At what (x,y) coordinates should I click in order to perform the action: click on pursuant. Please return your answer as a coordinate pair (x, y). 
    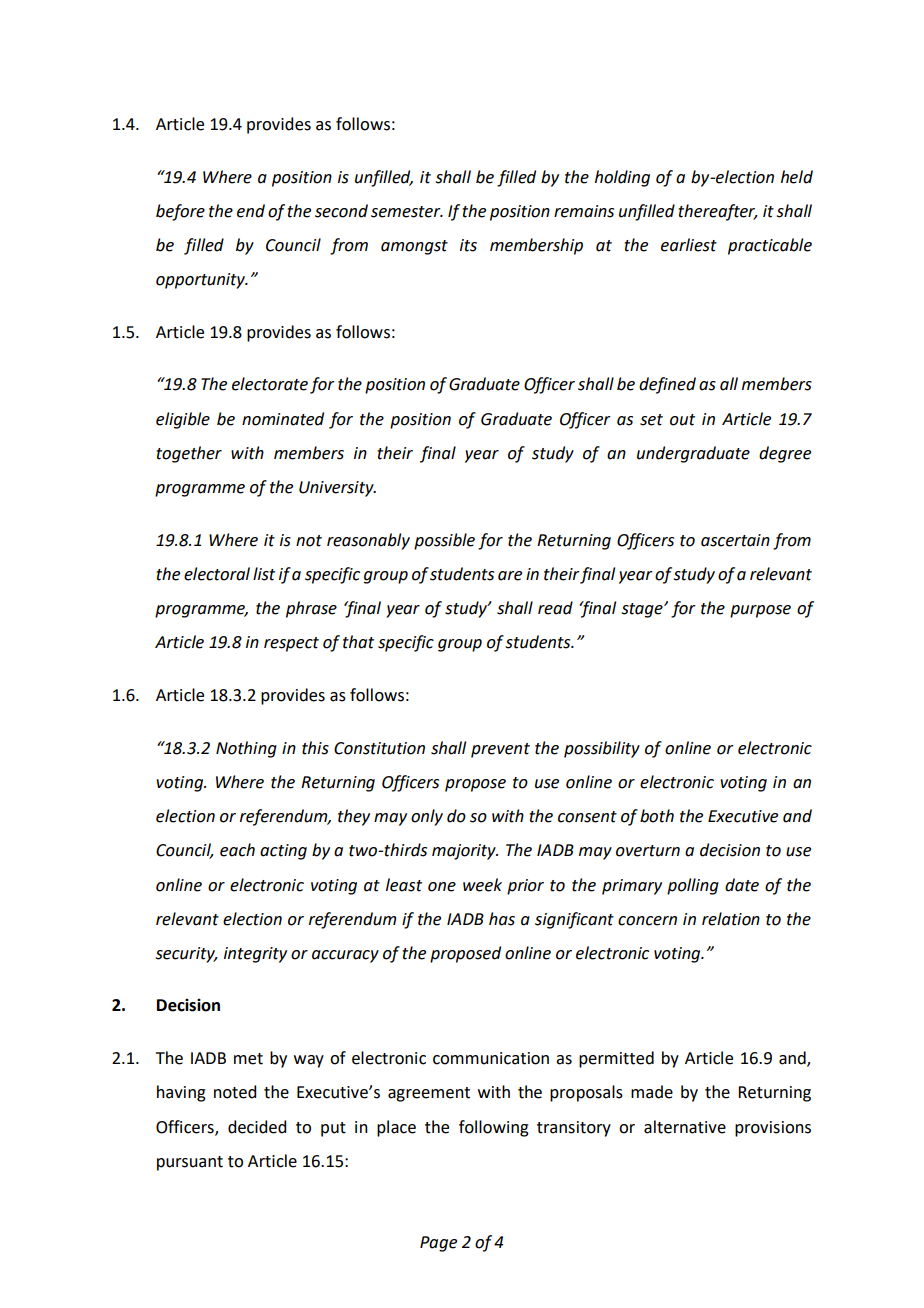
    Looking at the image, I should click on (190, 1163).
